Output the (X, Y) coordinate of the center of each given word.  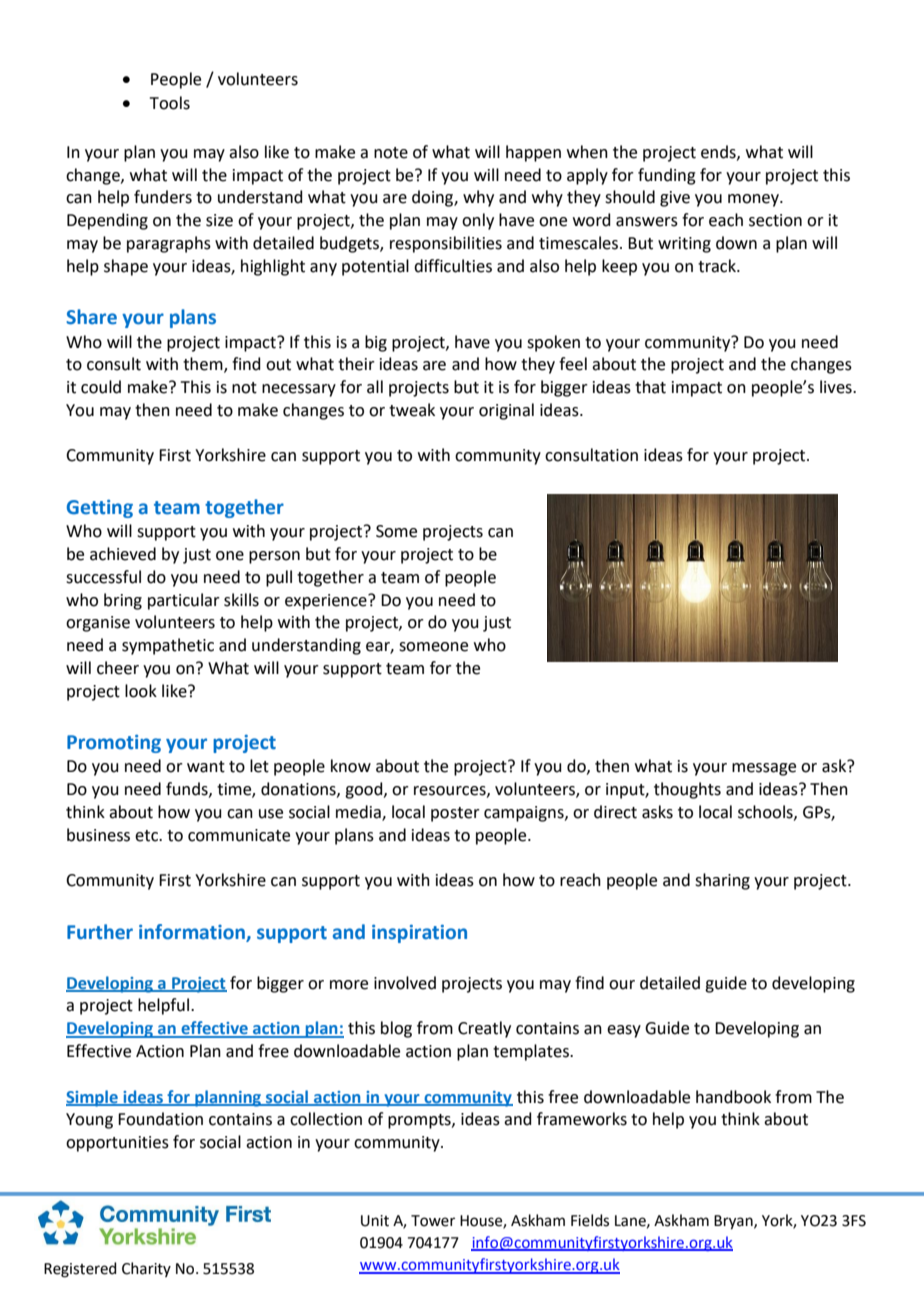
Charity (146, 1269)
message (764, 769)
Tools (170, 103)
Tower (433, 1221)
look (141, 691)
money (754, 200)
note (391, 153)
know (351, 766)
